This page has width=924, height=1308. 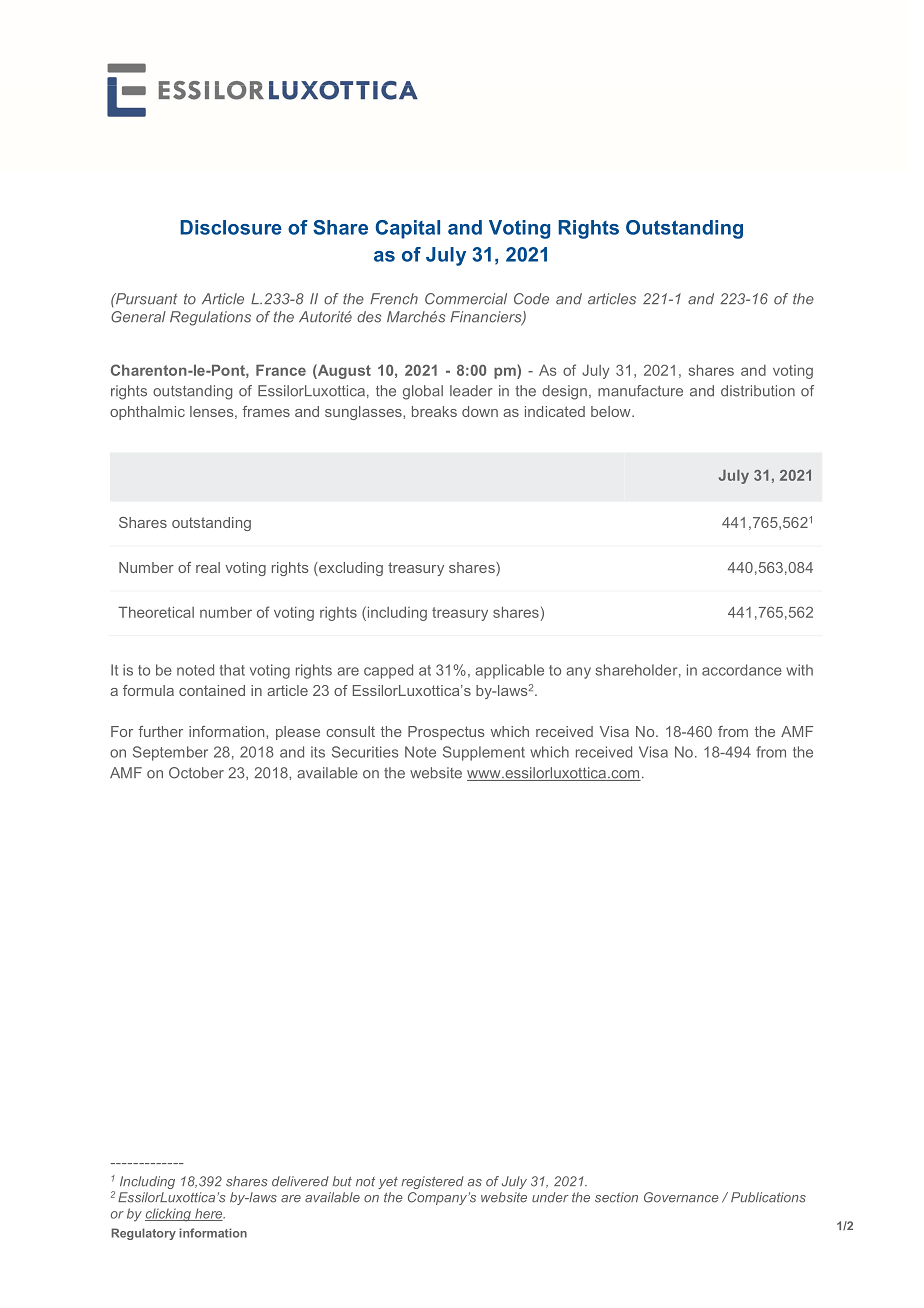 What do you see at coordinates (742, 670) in the page?
I see `accordance` at bounding box center [742, 670].
